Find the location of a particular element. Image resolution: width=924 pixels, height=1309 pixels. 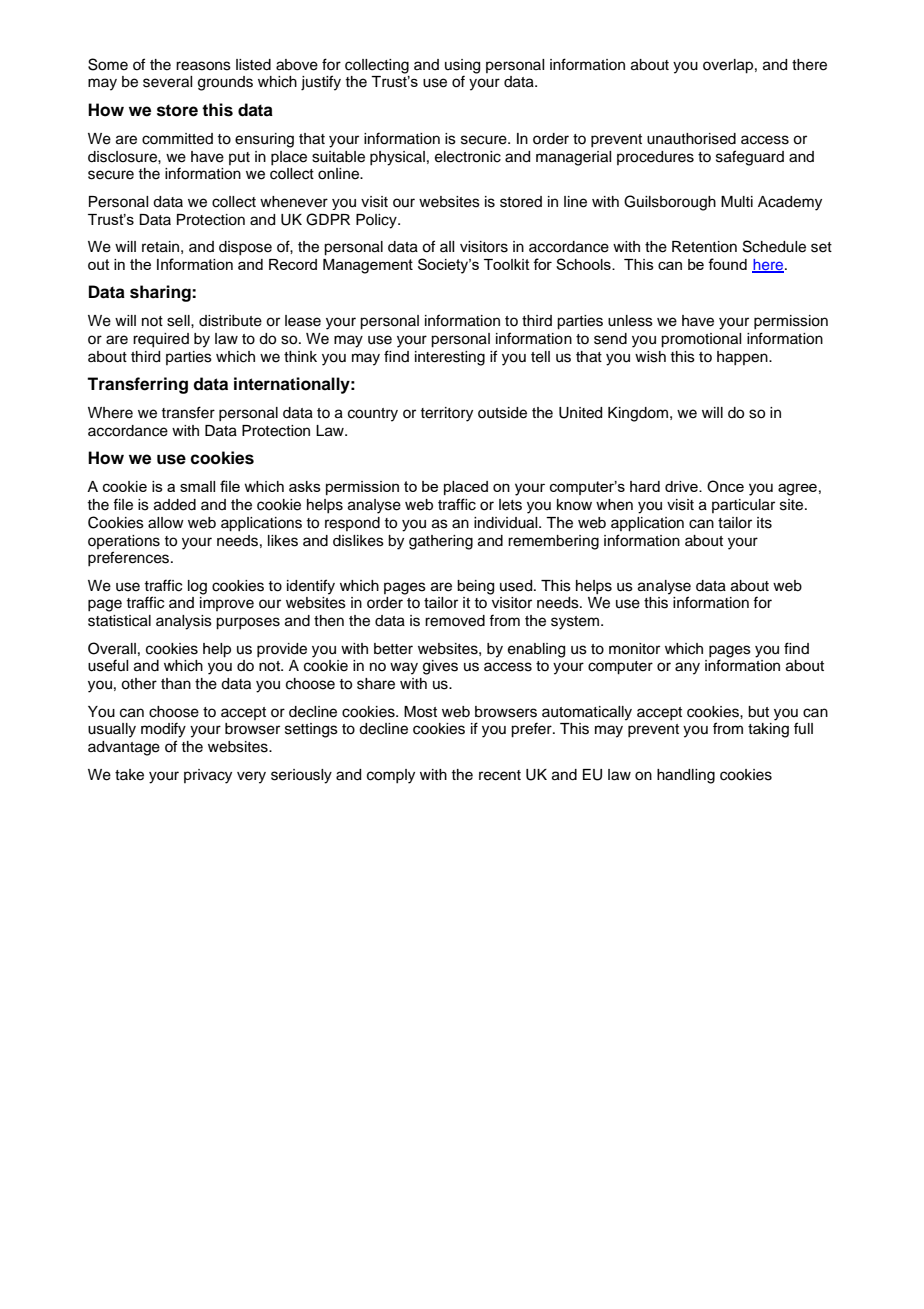

unauthorised is located at coordinates (691, 139).
